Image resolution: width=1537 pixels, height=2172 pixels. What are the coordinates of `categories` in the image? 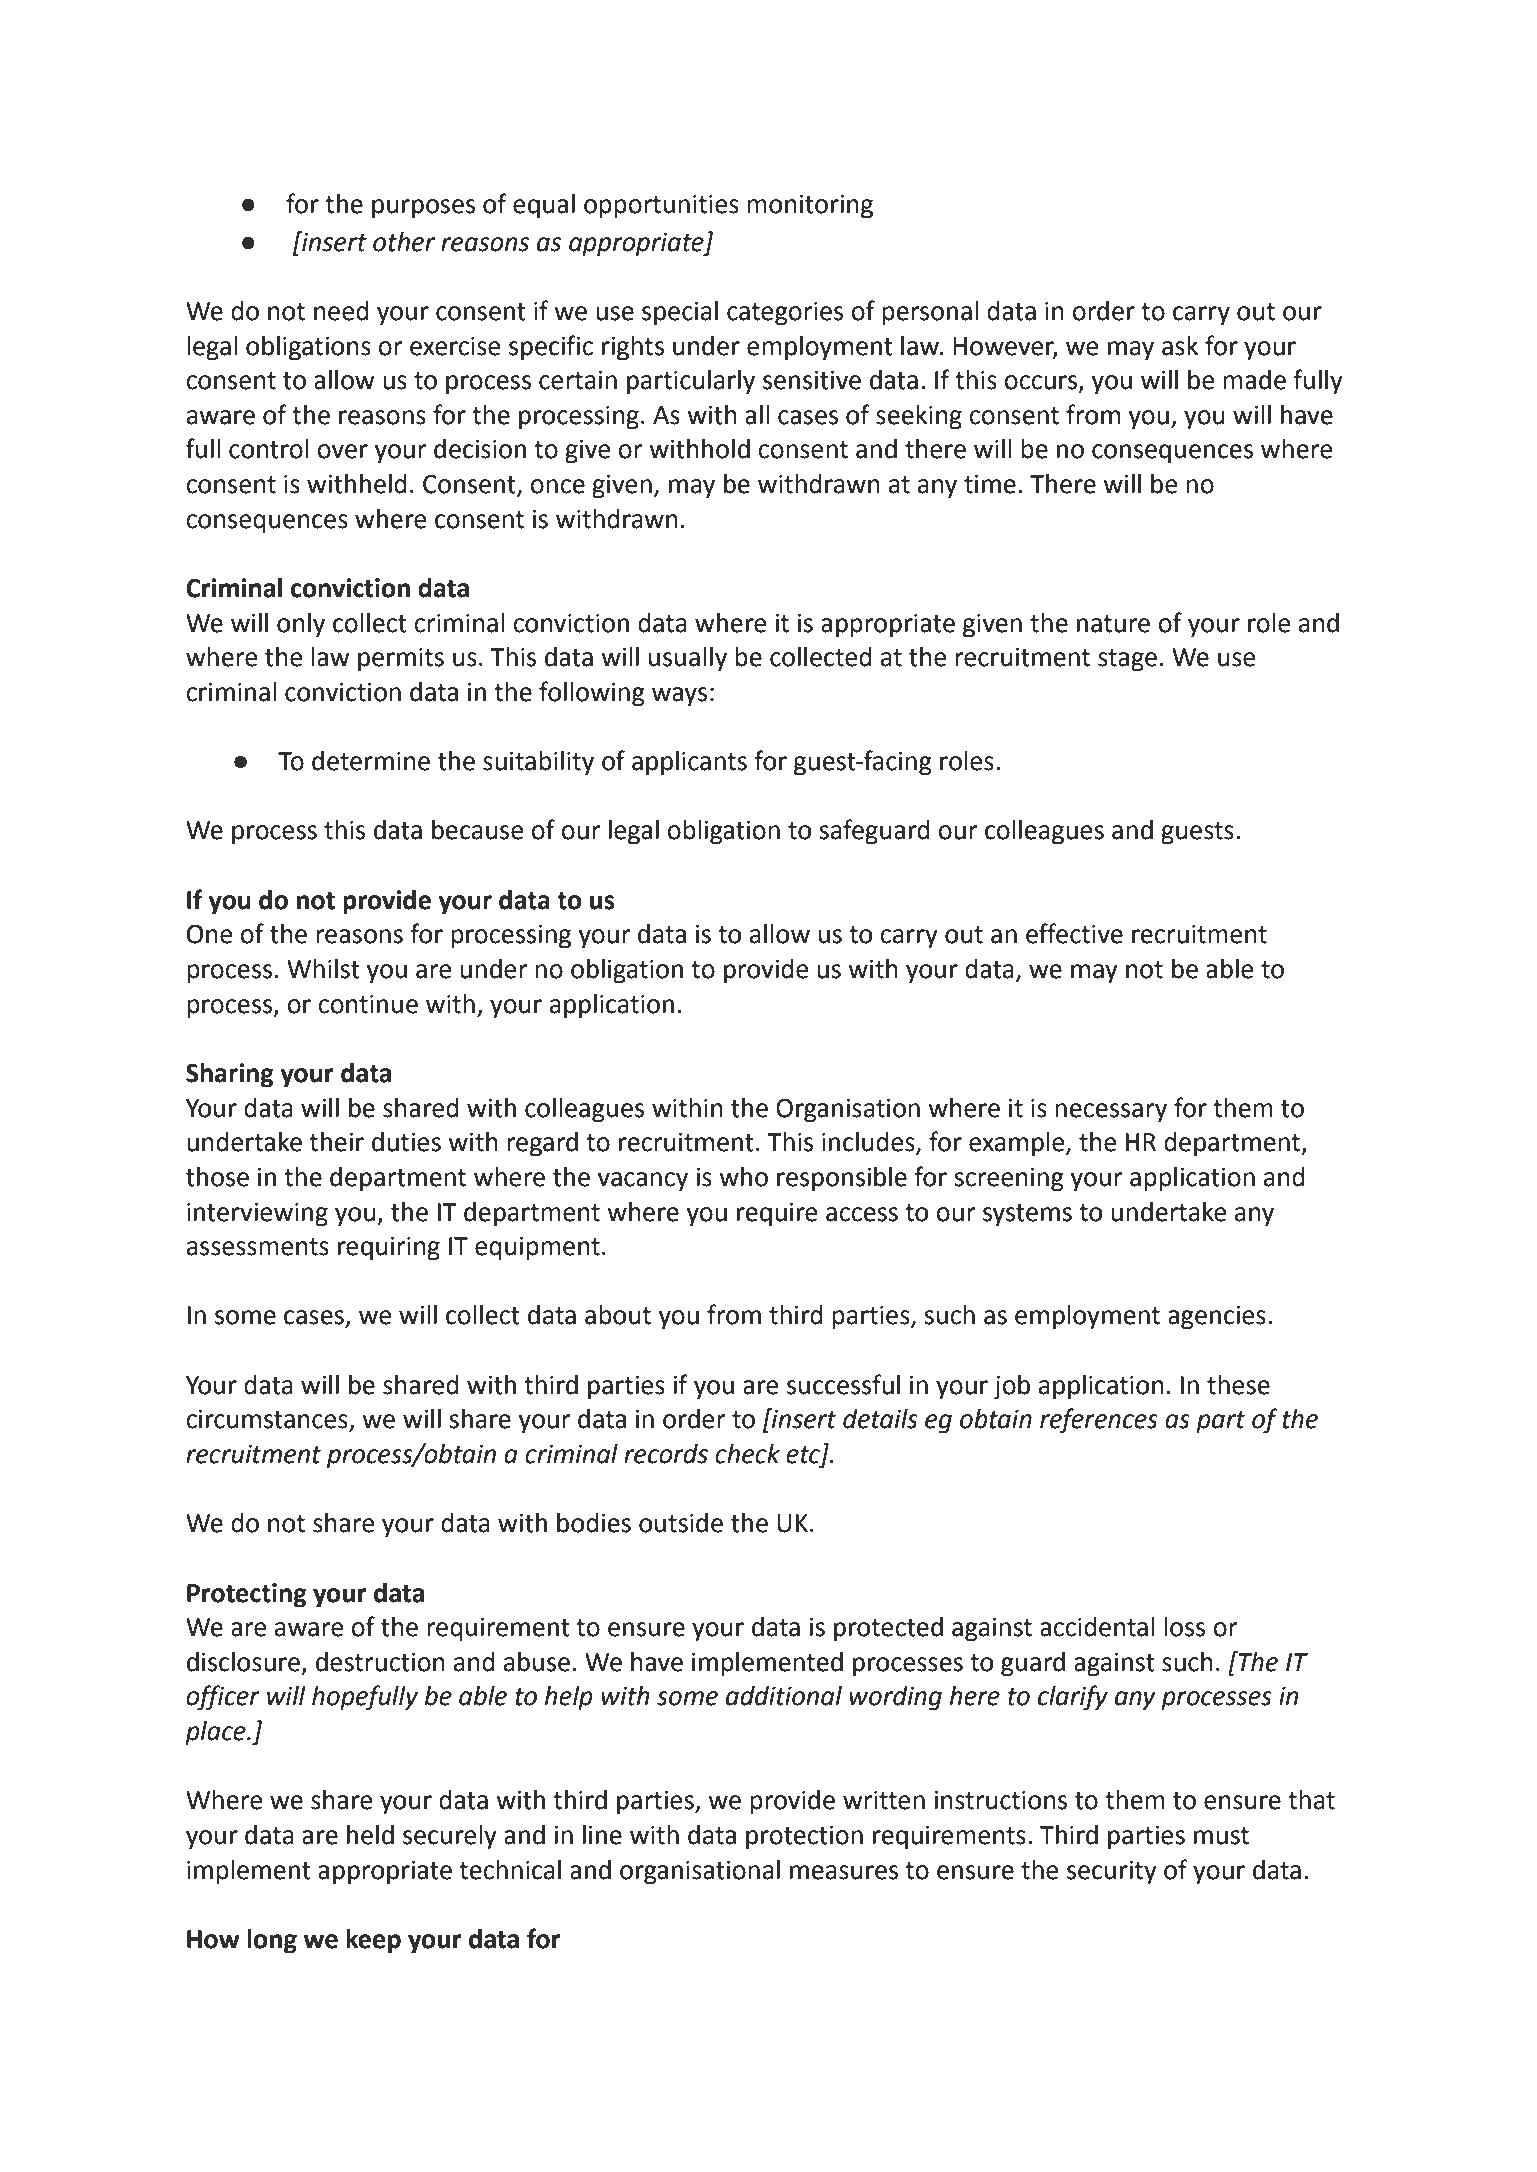 It's located at (785, 314).
